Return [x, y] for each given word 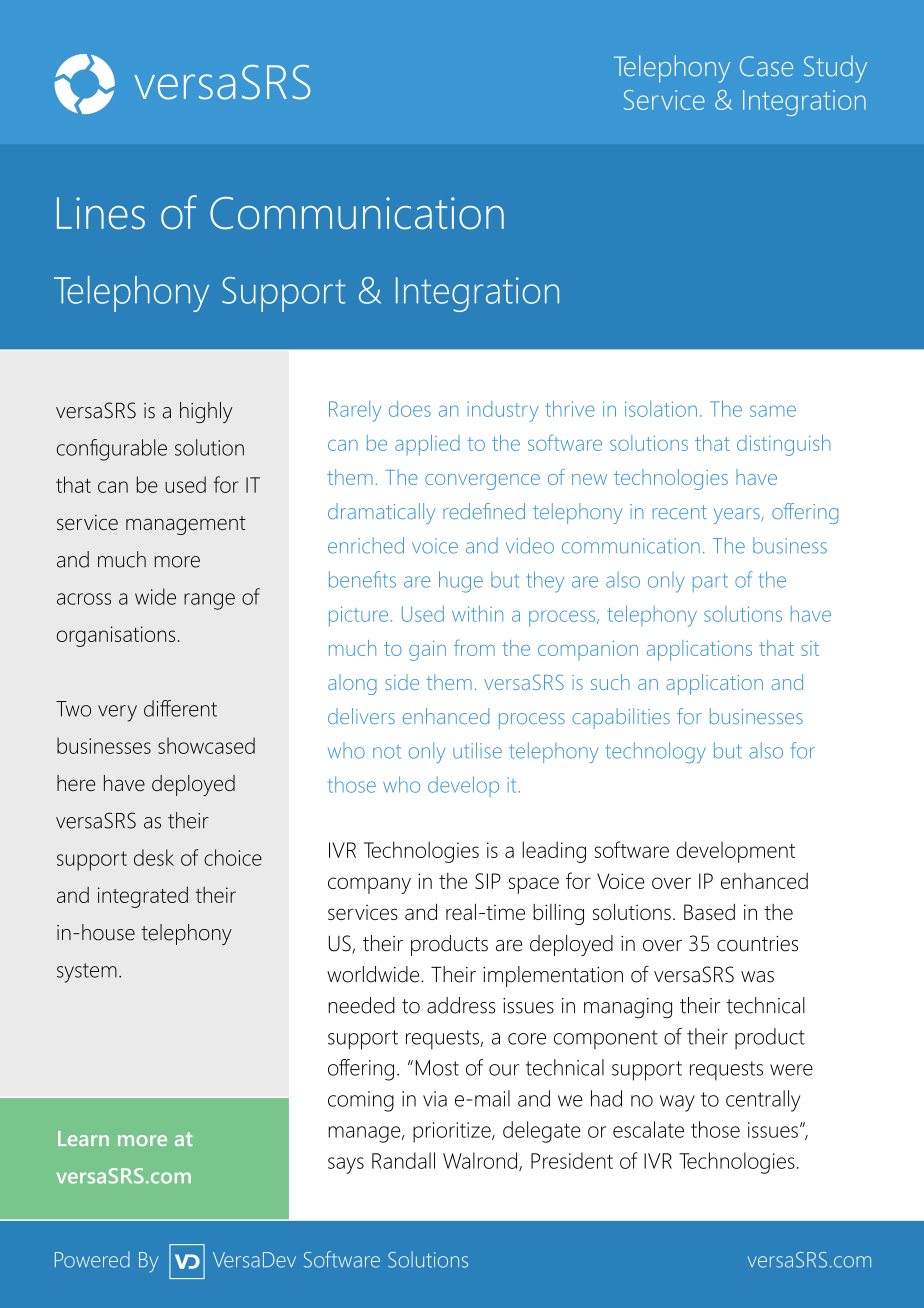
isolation [661, 409]
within [477, 614]
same [773, 411]
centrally [763, 1101]
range [209, 601]
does [410, 409]
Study [835, 69]
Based [709, 912]
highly [206, 412]
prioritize [453, 1132]
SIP [488, 881]
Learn [83, 1138]
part [710, 583]
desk [154, 857]
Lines [101, 213]
